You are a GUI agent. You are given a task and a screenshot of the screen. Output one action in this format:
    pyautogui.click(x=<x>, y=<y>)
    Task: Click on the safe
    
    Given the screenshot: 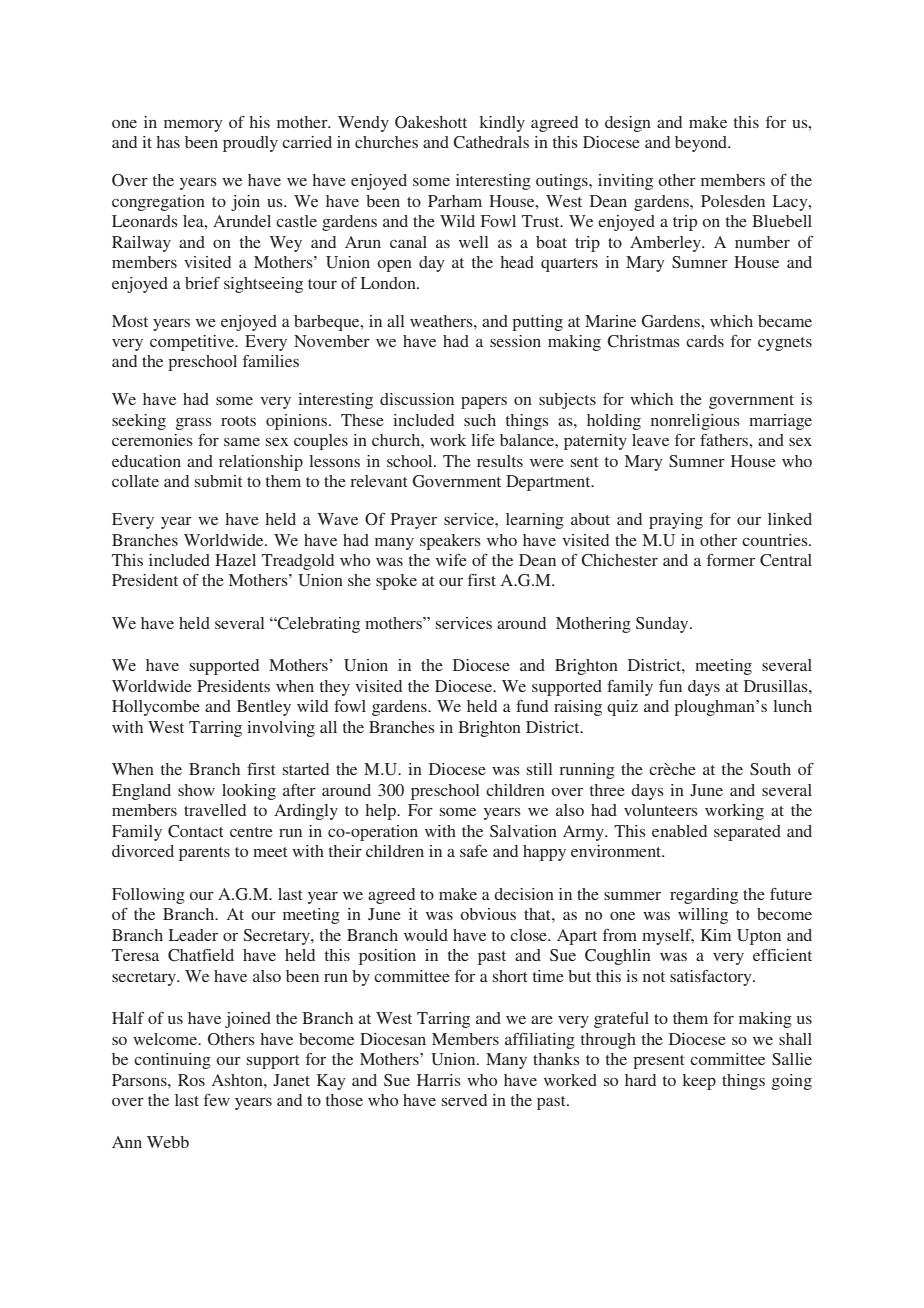 What is the action you would take?
    pyautogui.click(x=474, y=851)
